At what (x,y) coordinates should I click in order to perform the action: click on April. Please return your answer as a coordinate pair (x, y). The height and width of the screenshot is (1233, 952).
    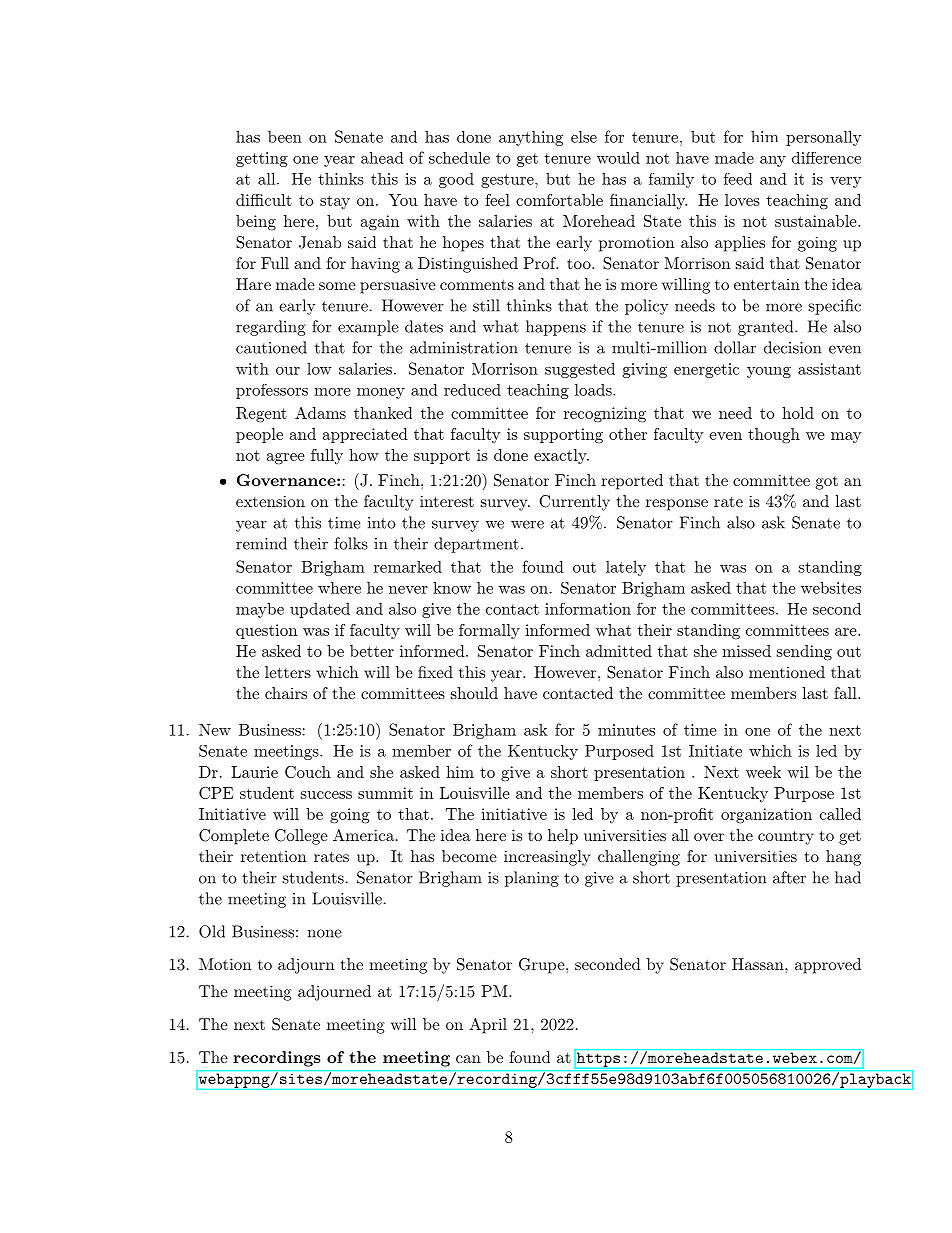
    Looking at the image, I should click on (488, 1026).
